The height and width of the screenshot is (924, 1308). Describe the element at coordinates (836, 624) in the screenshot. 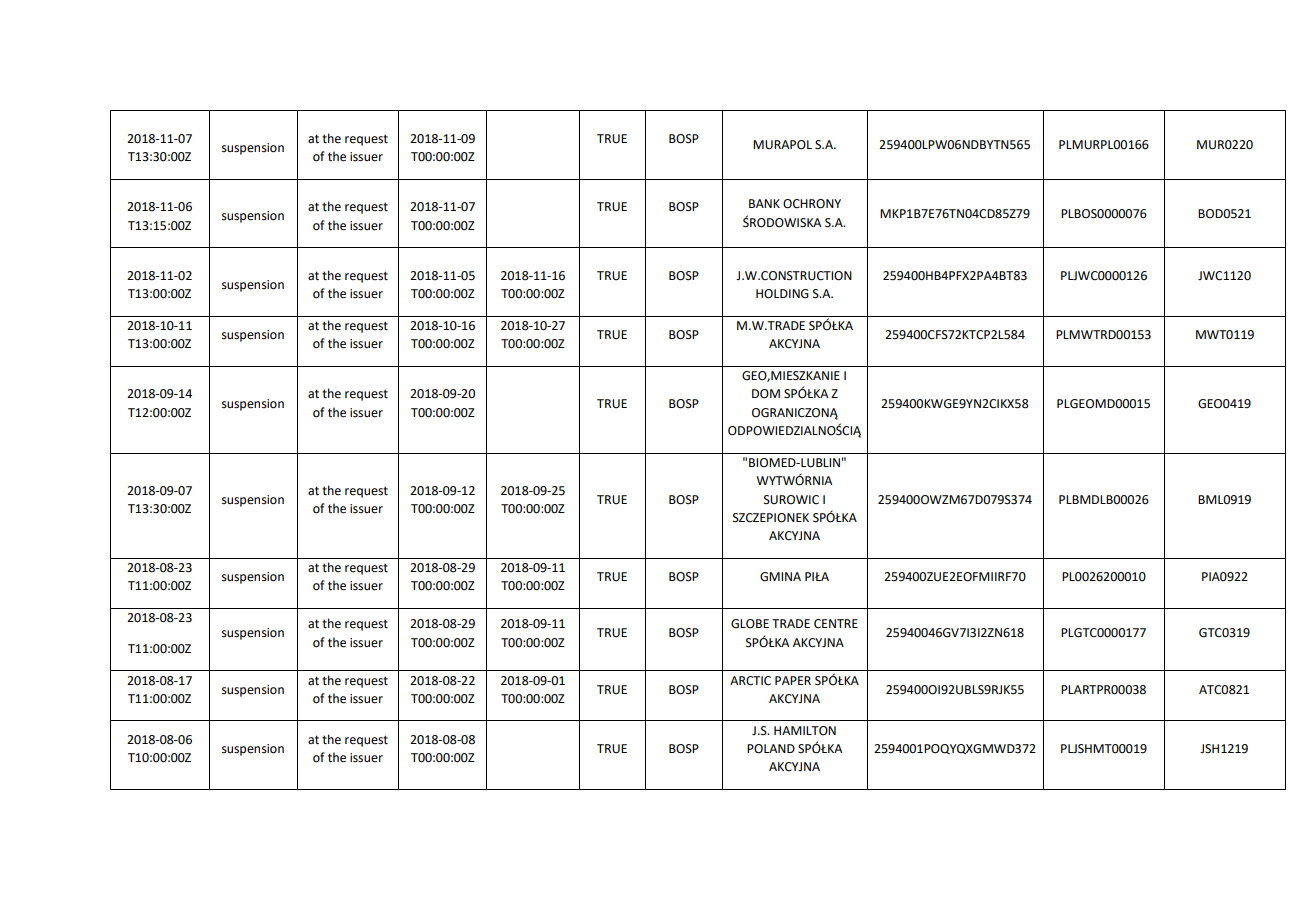

I see `CENTRE` at that location.
